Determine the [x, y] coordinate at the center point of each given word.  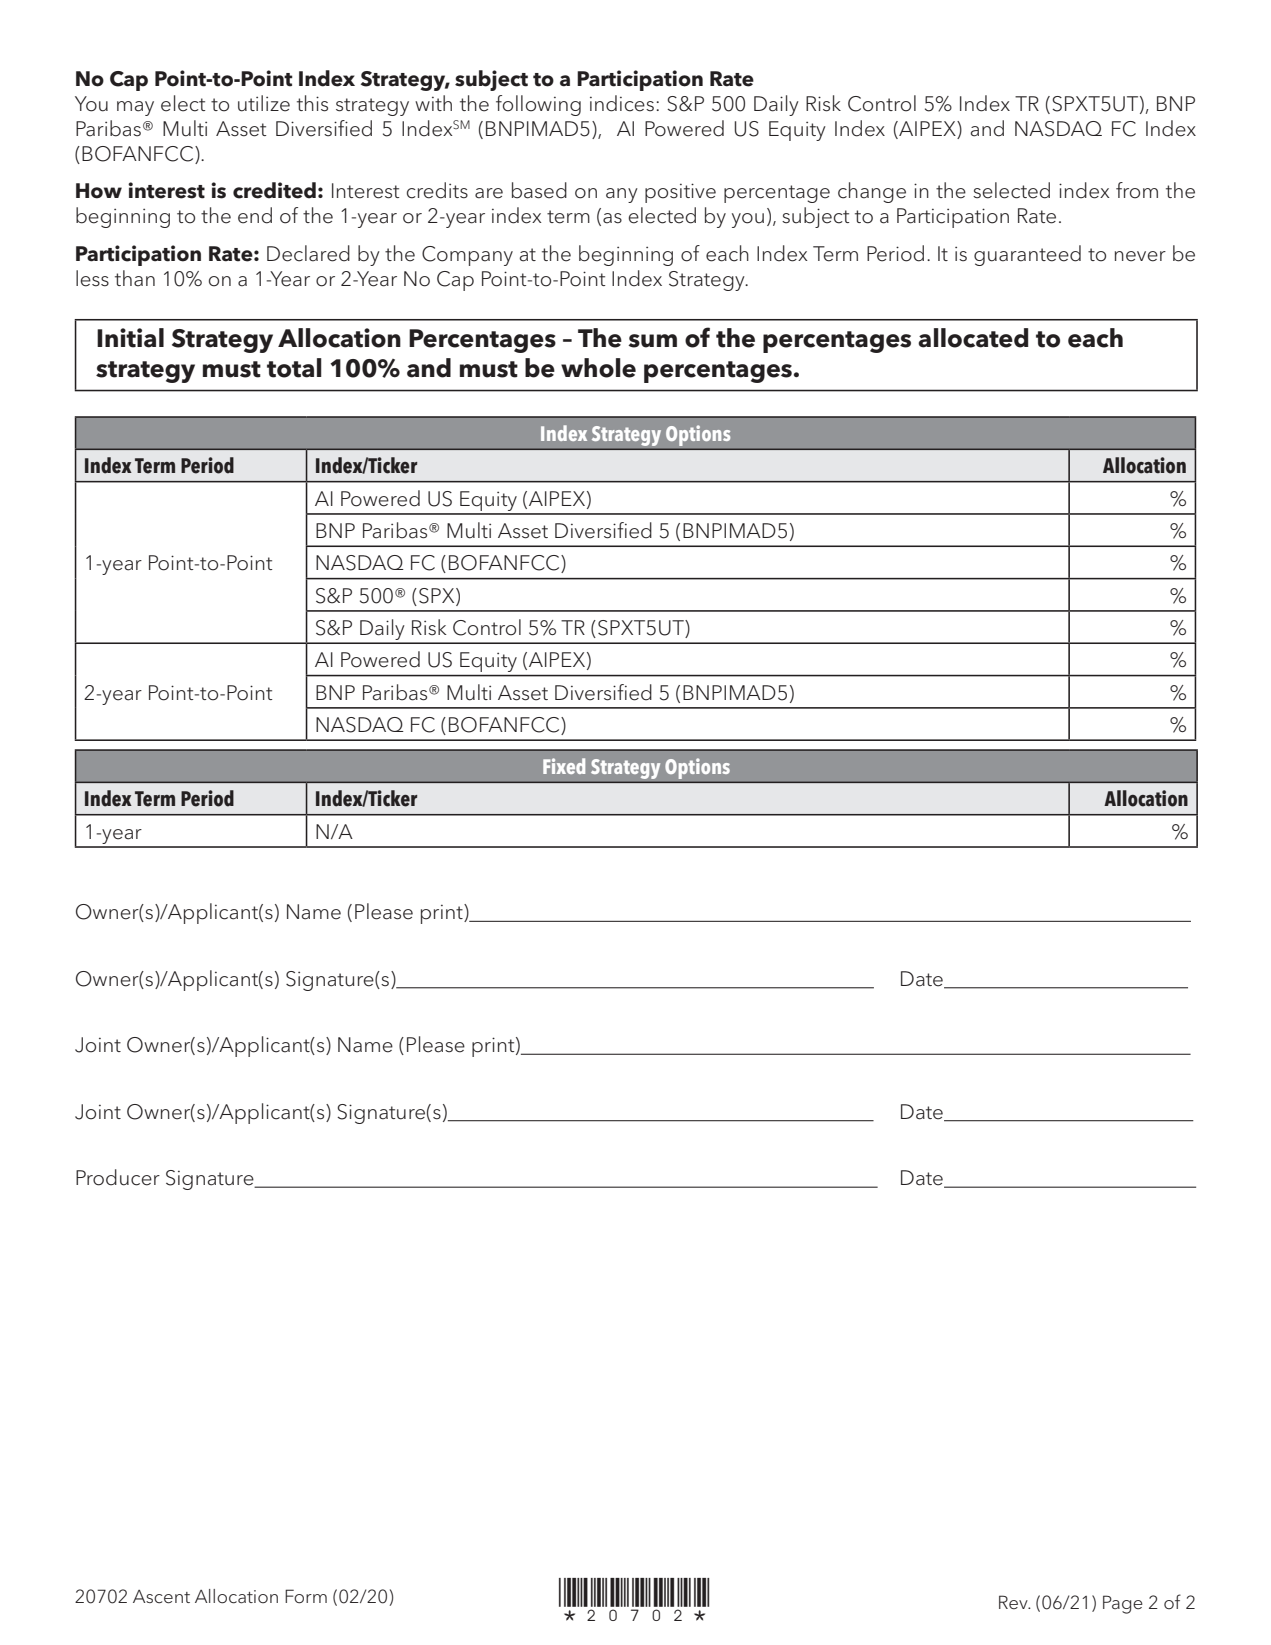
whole [598, 368]
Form [306, 1596]
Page [1123, 1604]
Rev [1014, 1602]
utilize [264, 103]
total [294, 368]
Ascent [161, 1597]
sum [652, 341]
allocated [973, 338]
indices [622, 103]
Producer [118, 1177]
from [1137, 190]
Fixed [564, 766]
